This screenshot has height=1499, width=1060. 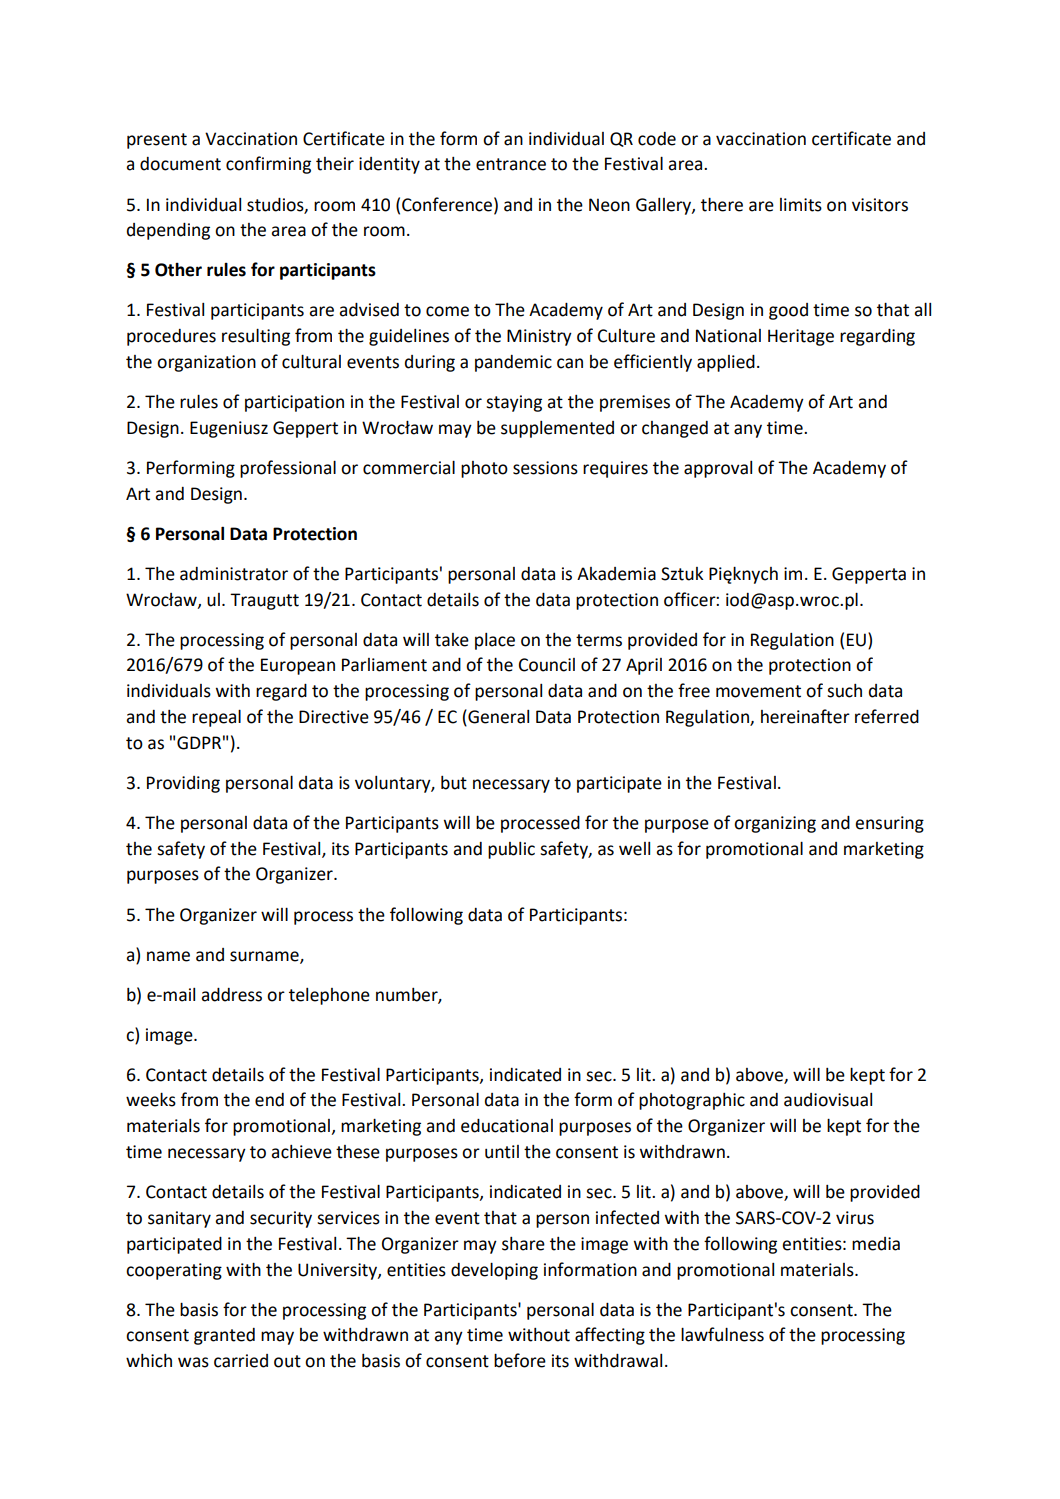 I want to click on place, so click(x=495, y=641).
